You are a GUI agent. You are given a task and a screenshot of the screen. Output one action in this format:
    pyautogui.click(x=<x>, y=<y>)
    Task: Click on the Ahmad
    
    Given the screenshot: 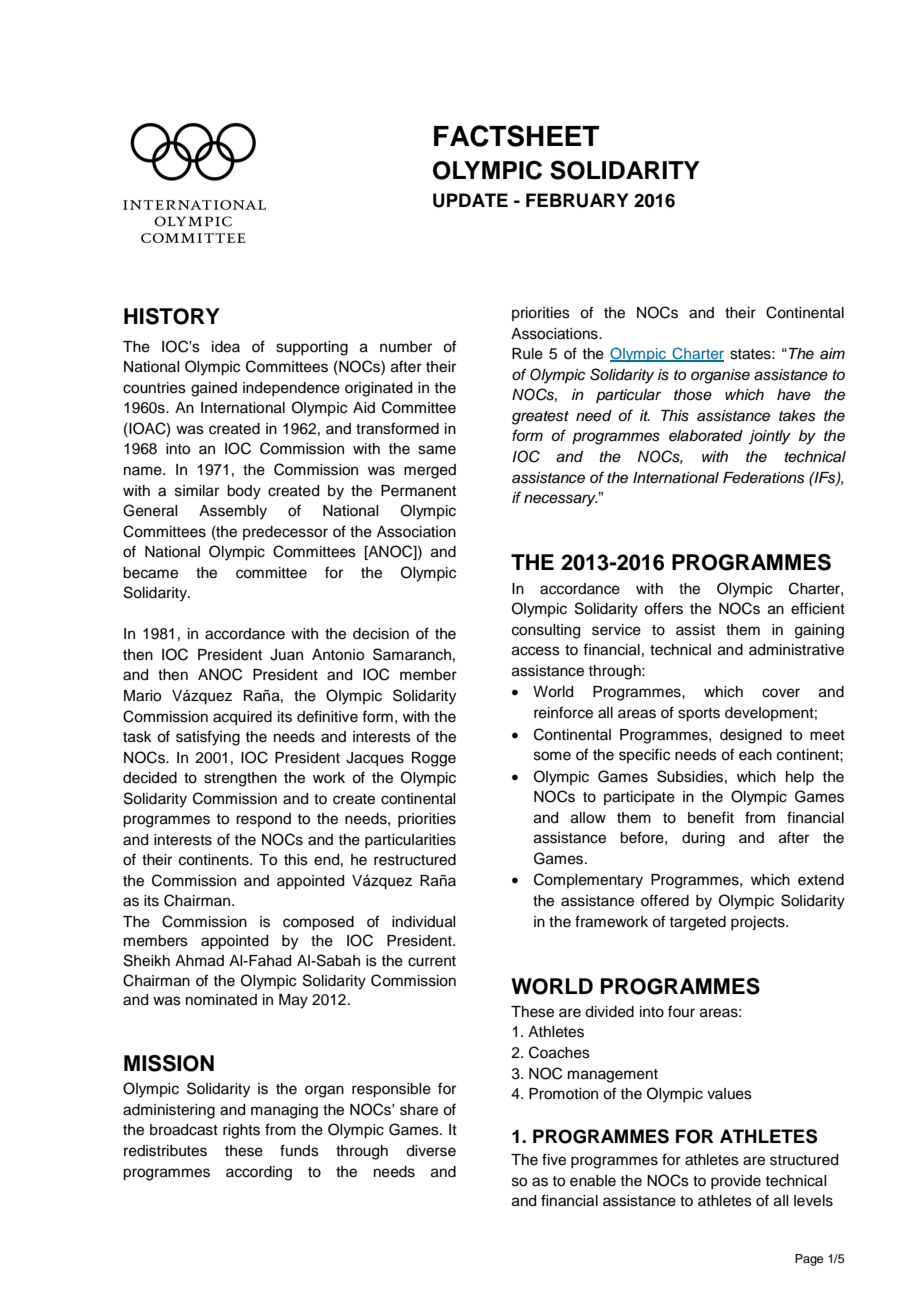 What is the action you would take?
    pyautogui.click(x=199, y=961)
